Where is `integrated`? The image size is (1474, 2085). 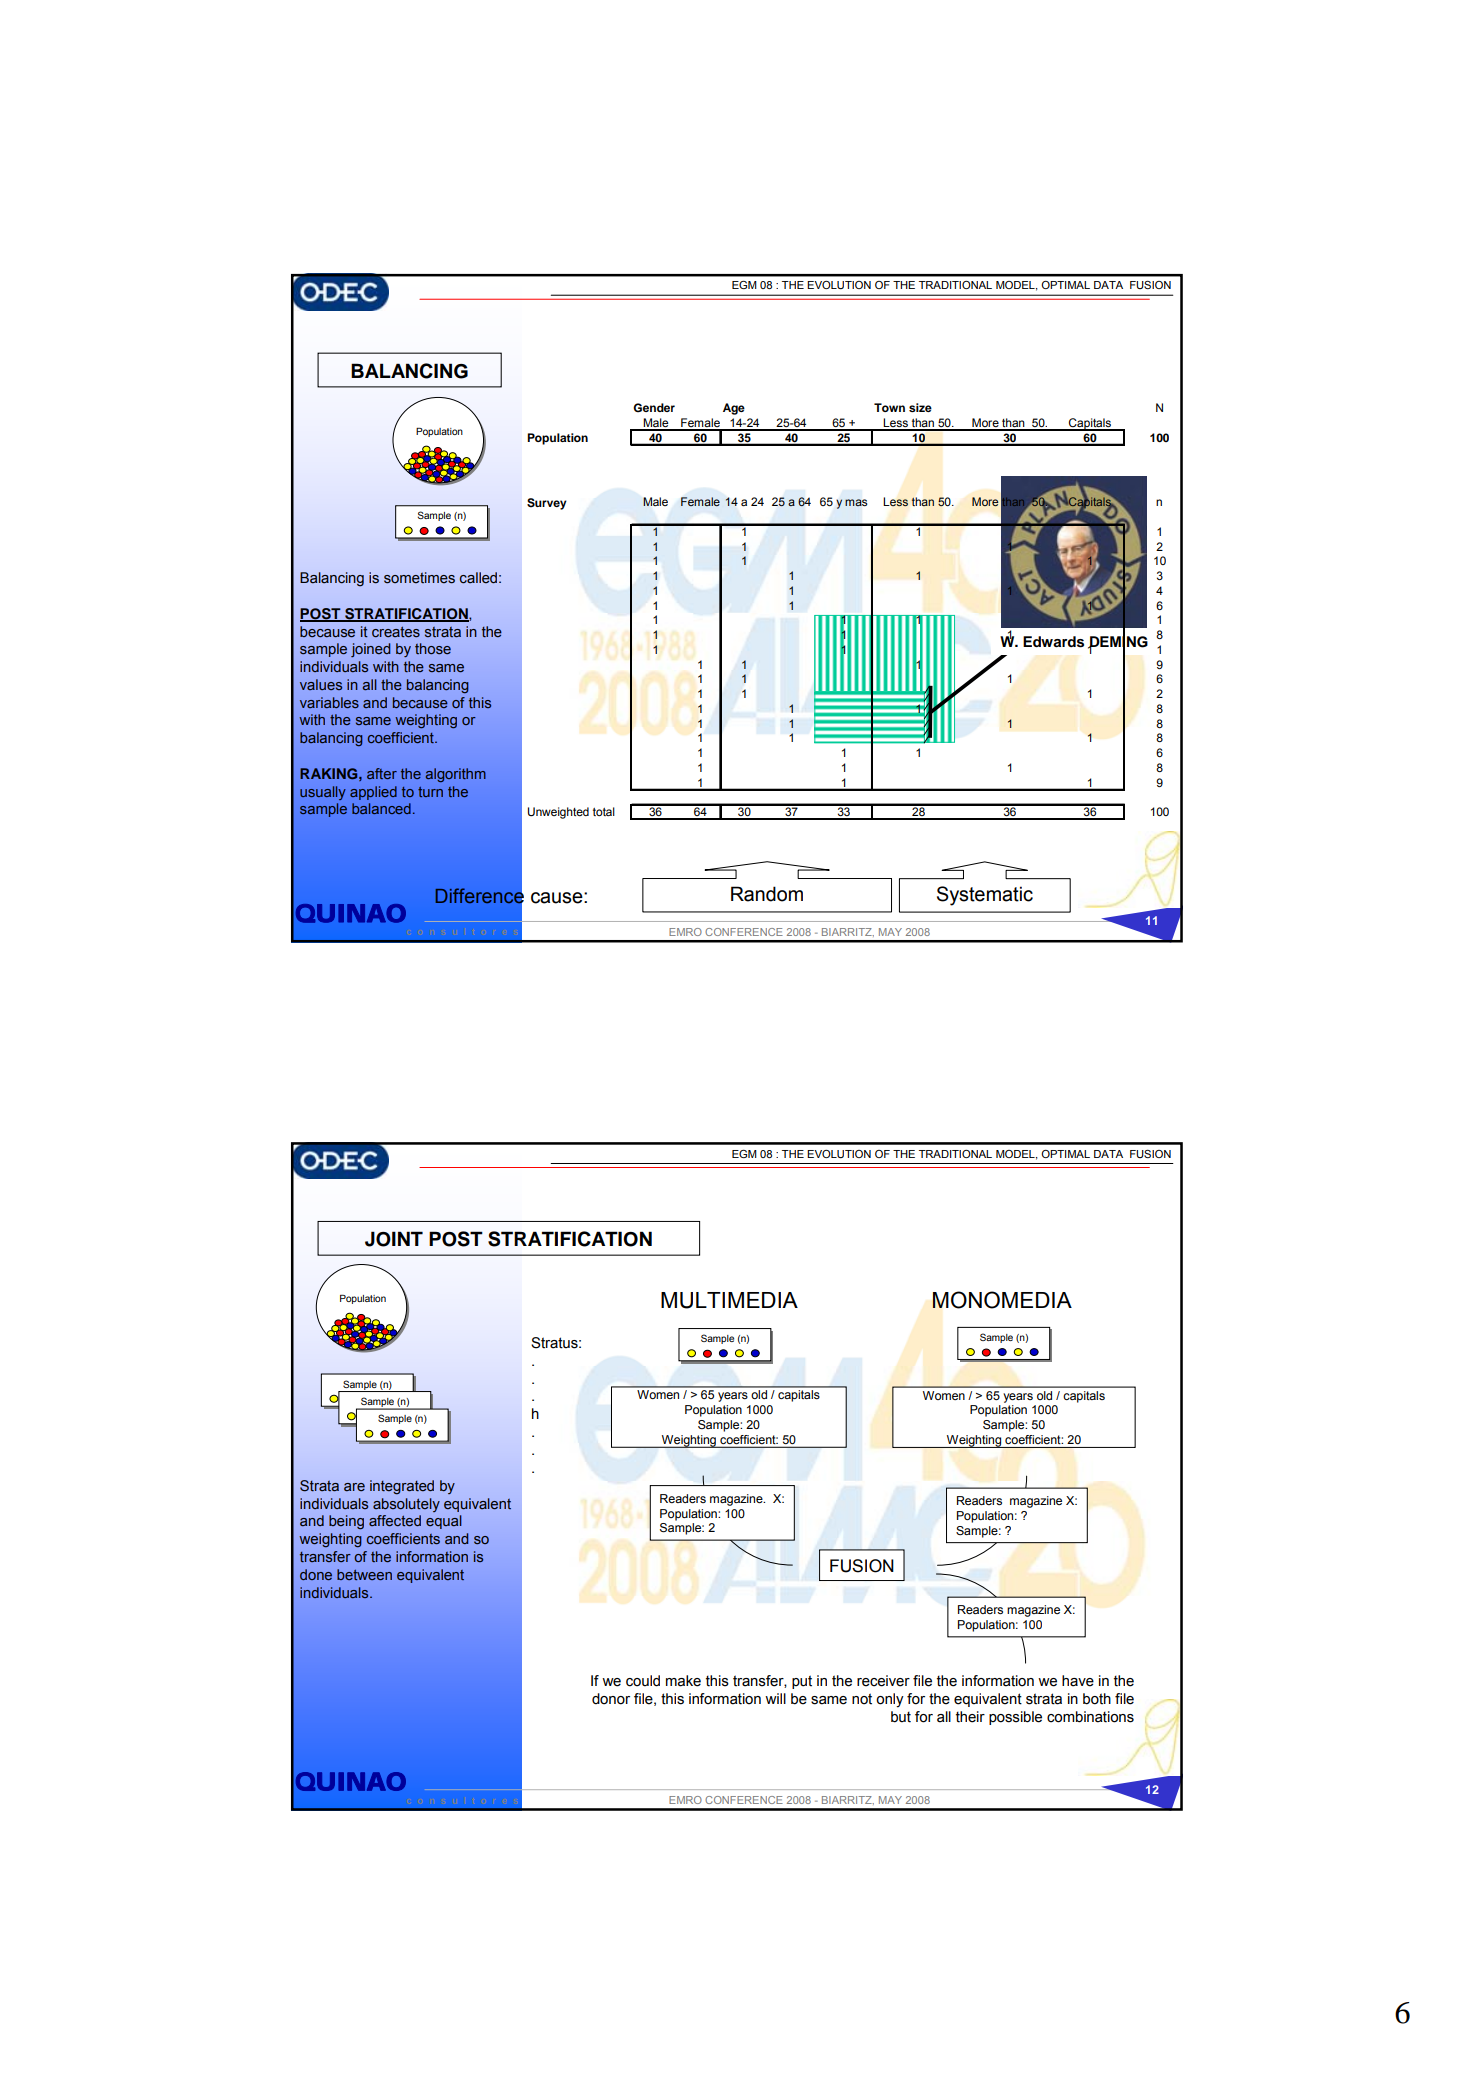 integrated is located at coordinates (402, 1487).
